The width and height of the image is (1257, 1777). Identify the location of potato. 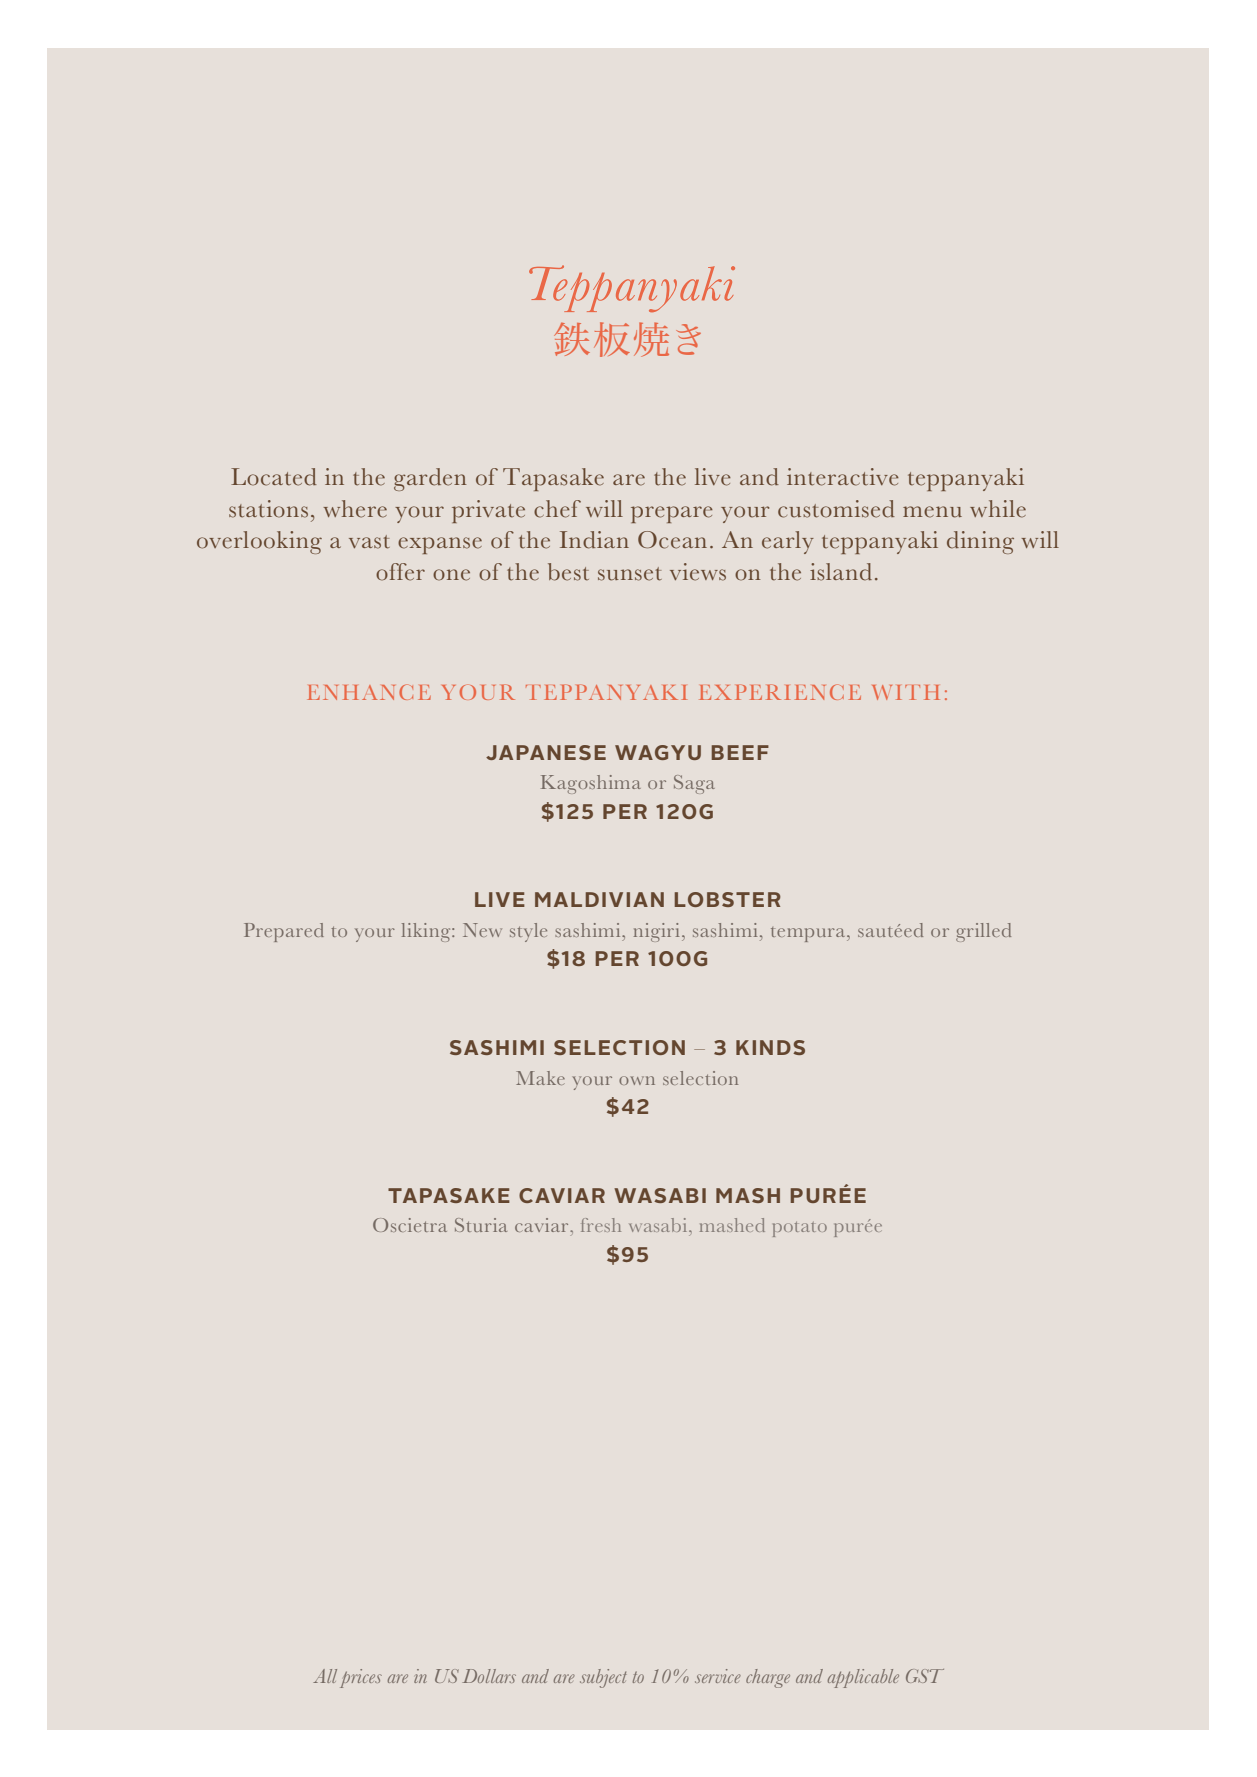
(800, 1229).
